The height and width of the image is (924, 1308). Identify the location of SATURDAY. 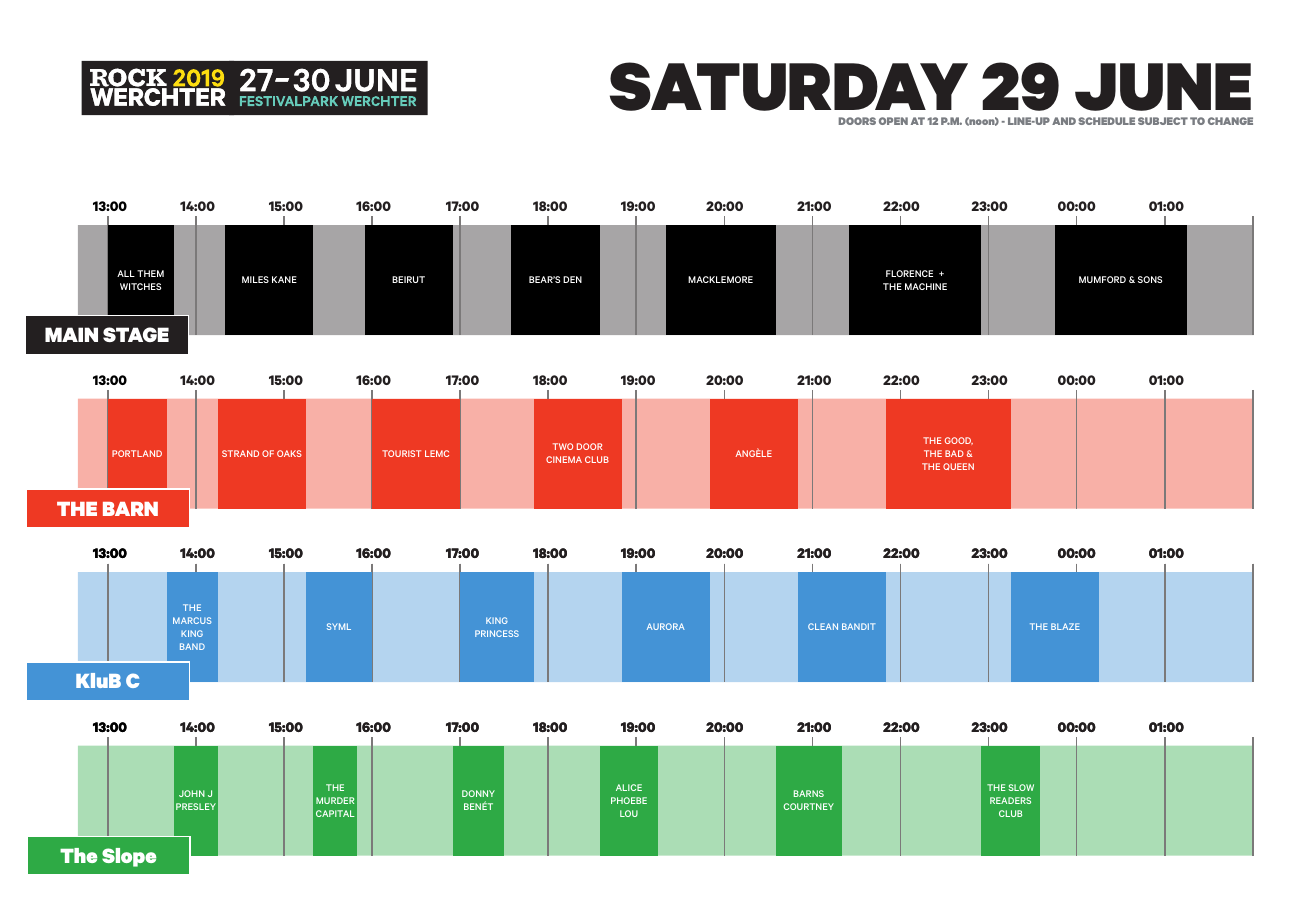
(789, 86).
